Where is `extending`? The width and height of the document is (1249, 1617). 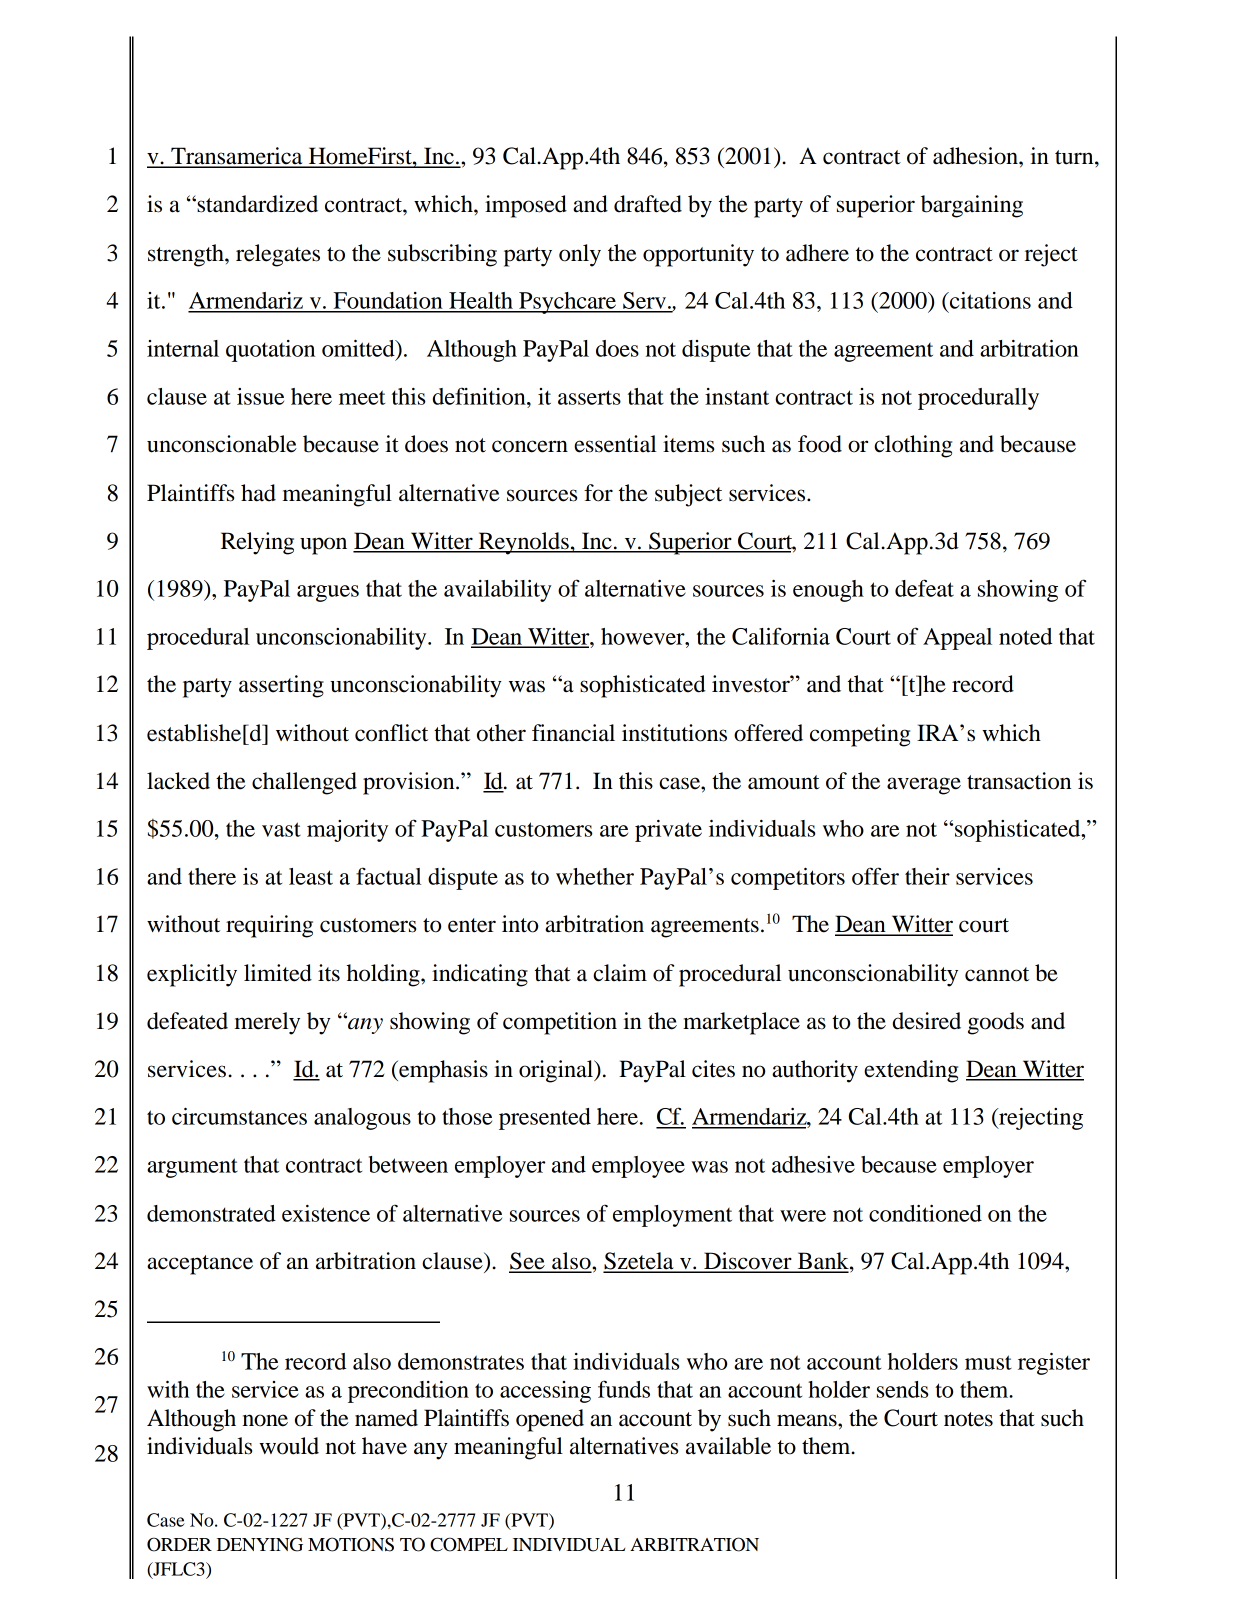 extending is located at coordinates (911, 1071).
